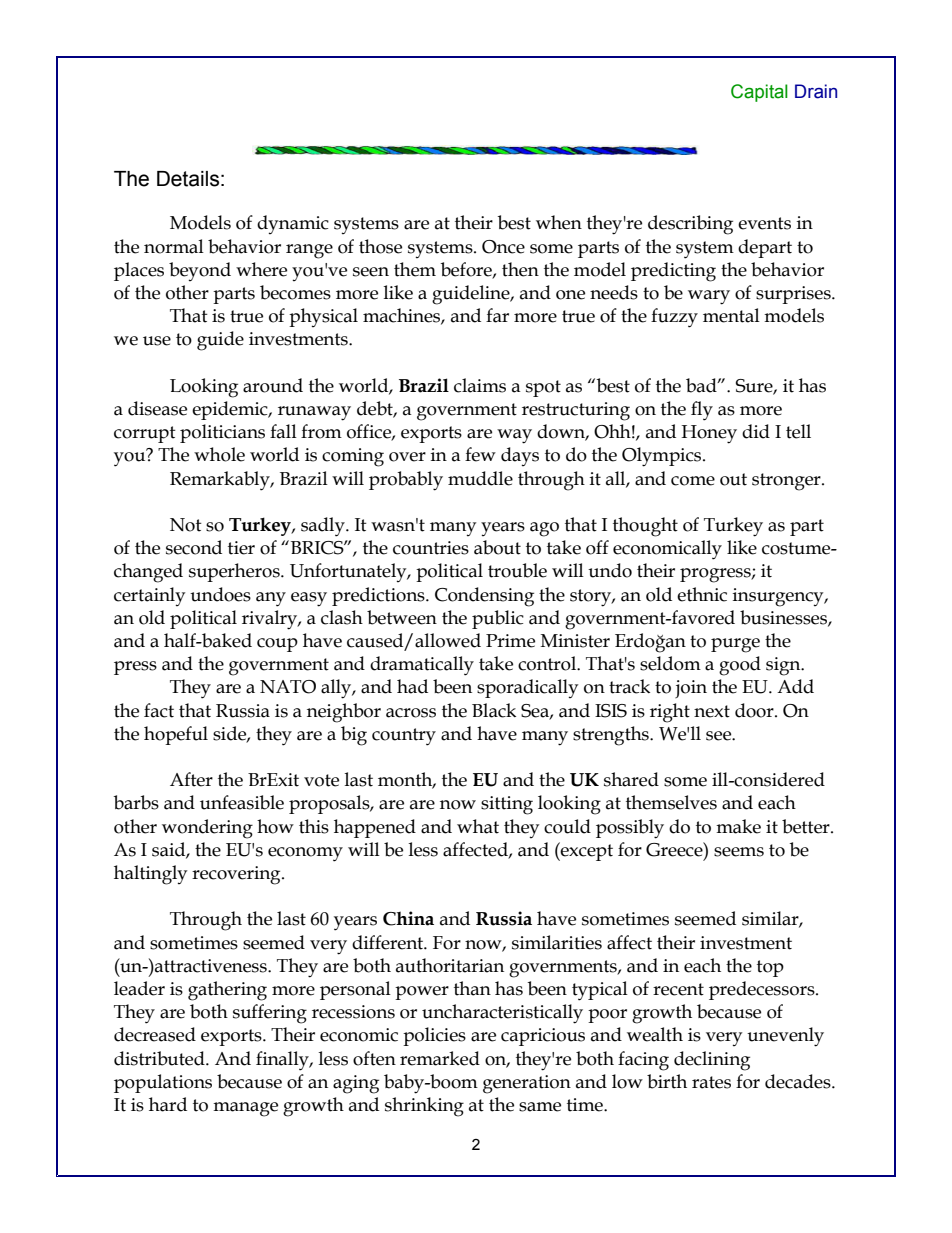  What do you see at coordinates (759, 93) in the document?
I see `Capital` at bounding box center [759, 93].
